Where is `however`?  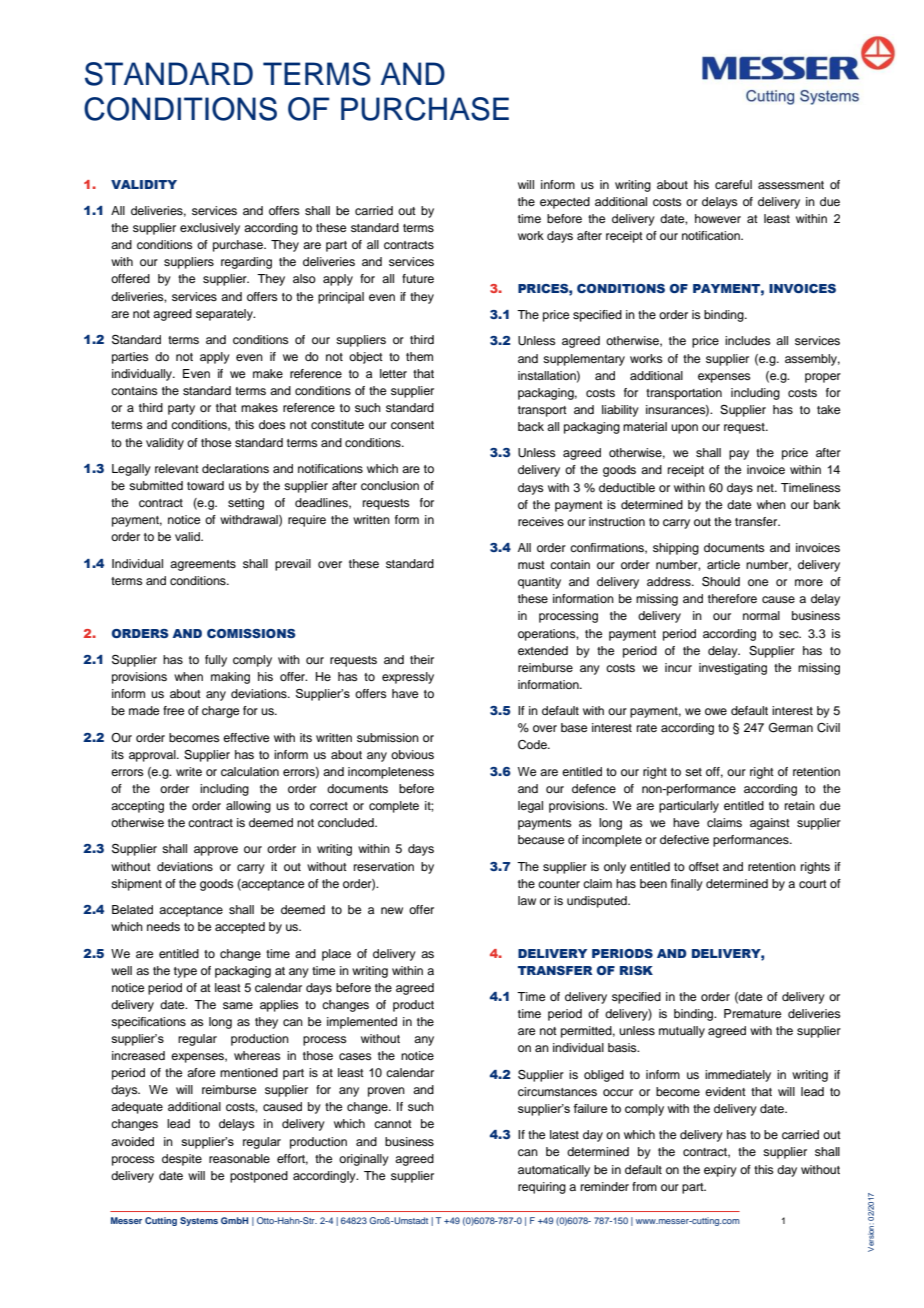
however is located at coordinates (718, 218).
